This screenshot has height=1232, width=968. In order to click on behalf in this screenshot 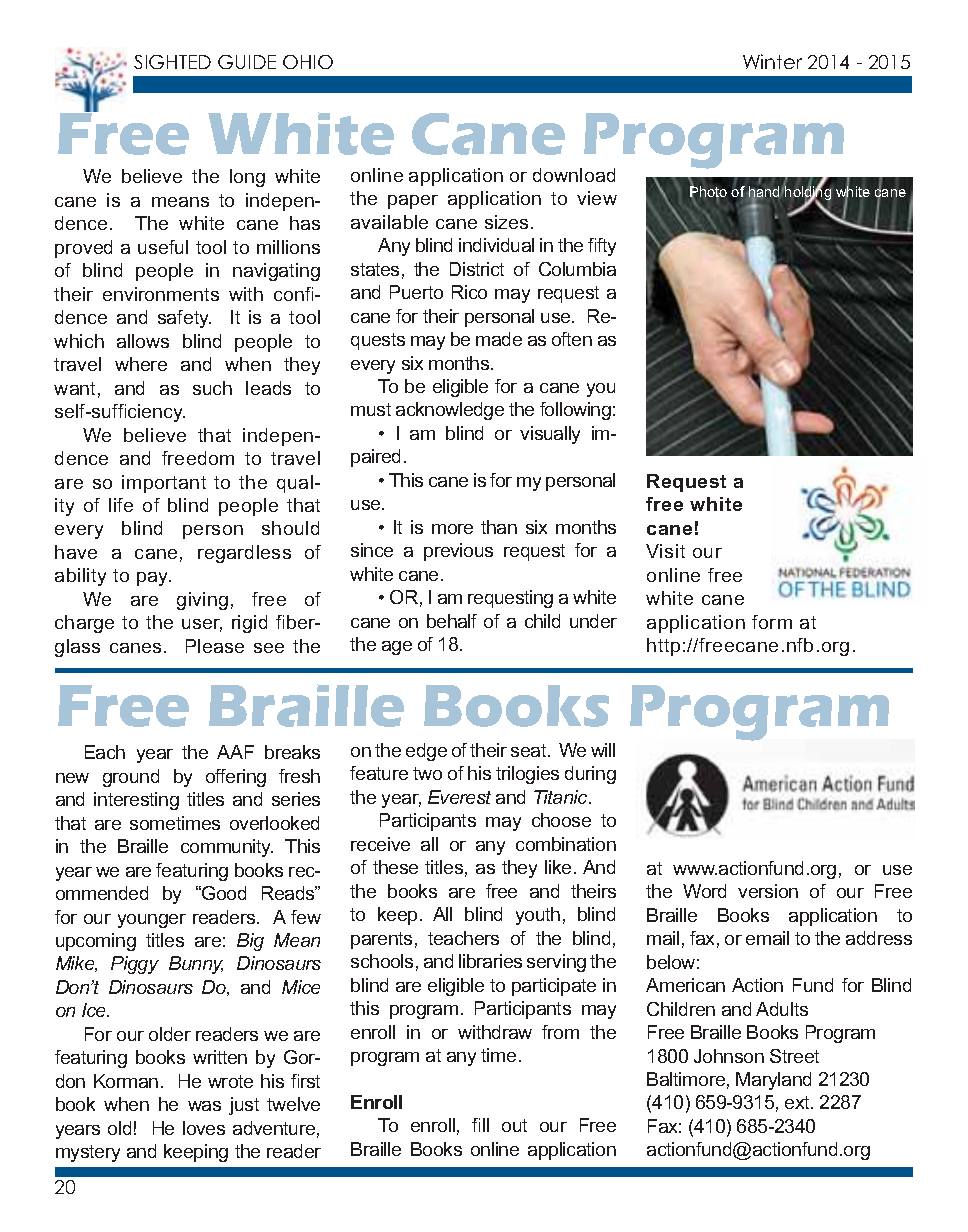, I will do `click(452, 621)`.
